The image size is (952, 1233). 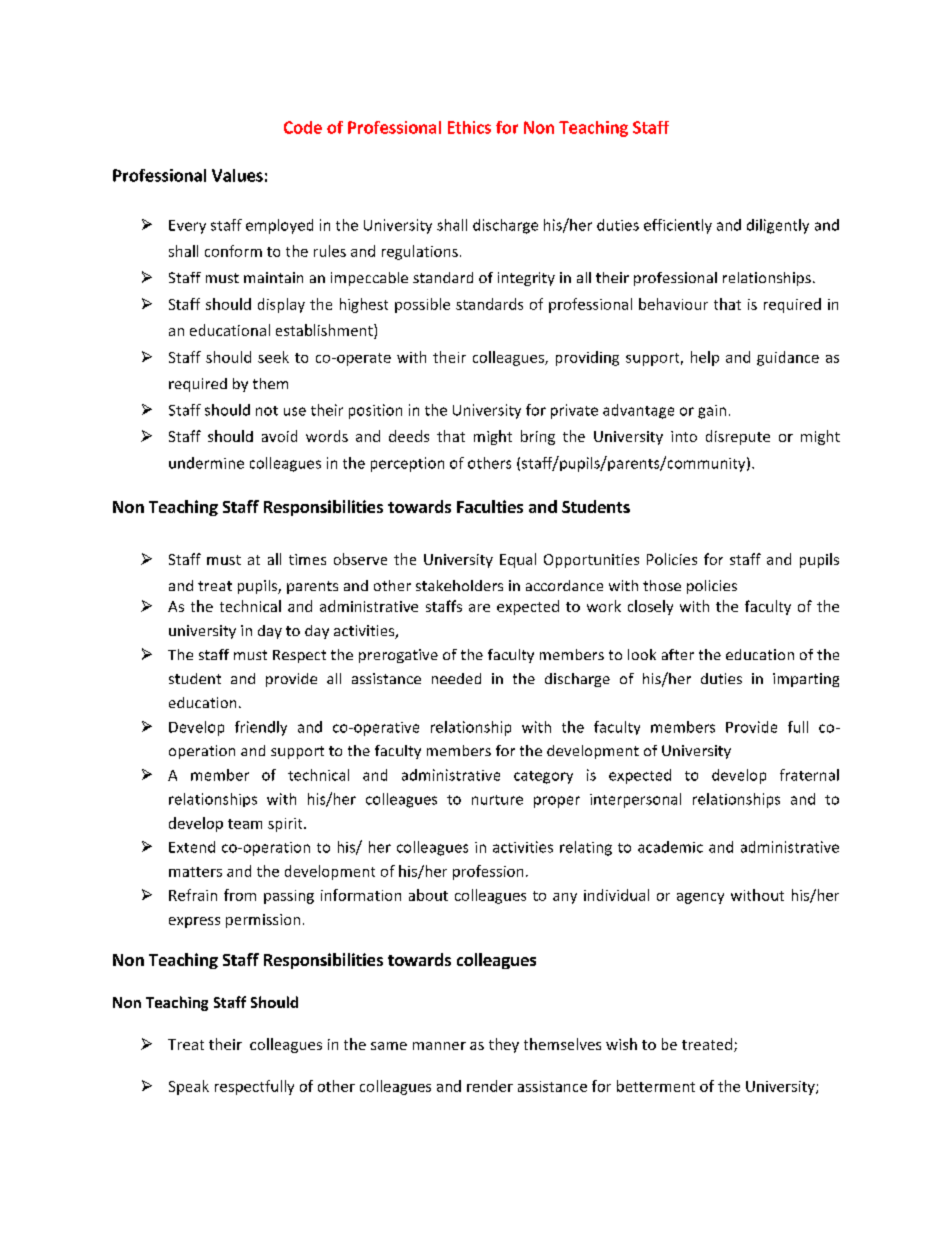 What do you see at coordinates (469, 127) in the document?
I see `Ethics` at bounding box center [469, 127].
